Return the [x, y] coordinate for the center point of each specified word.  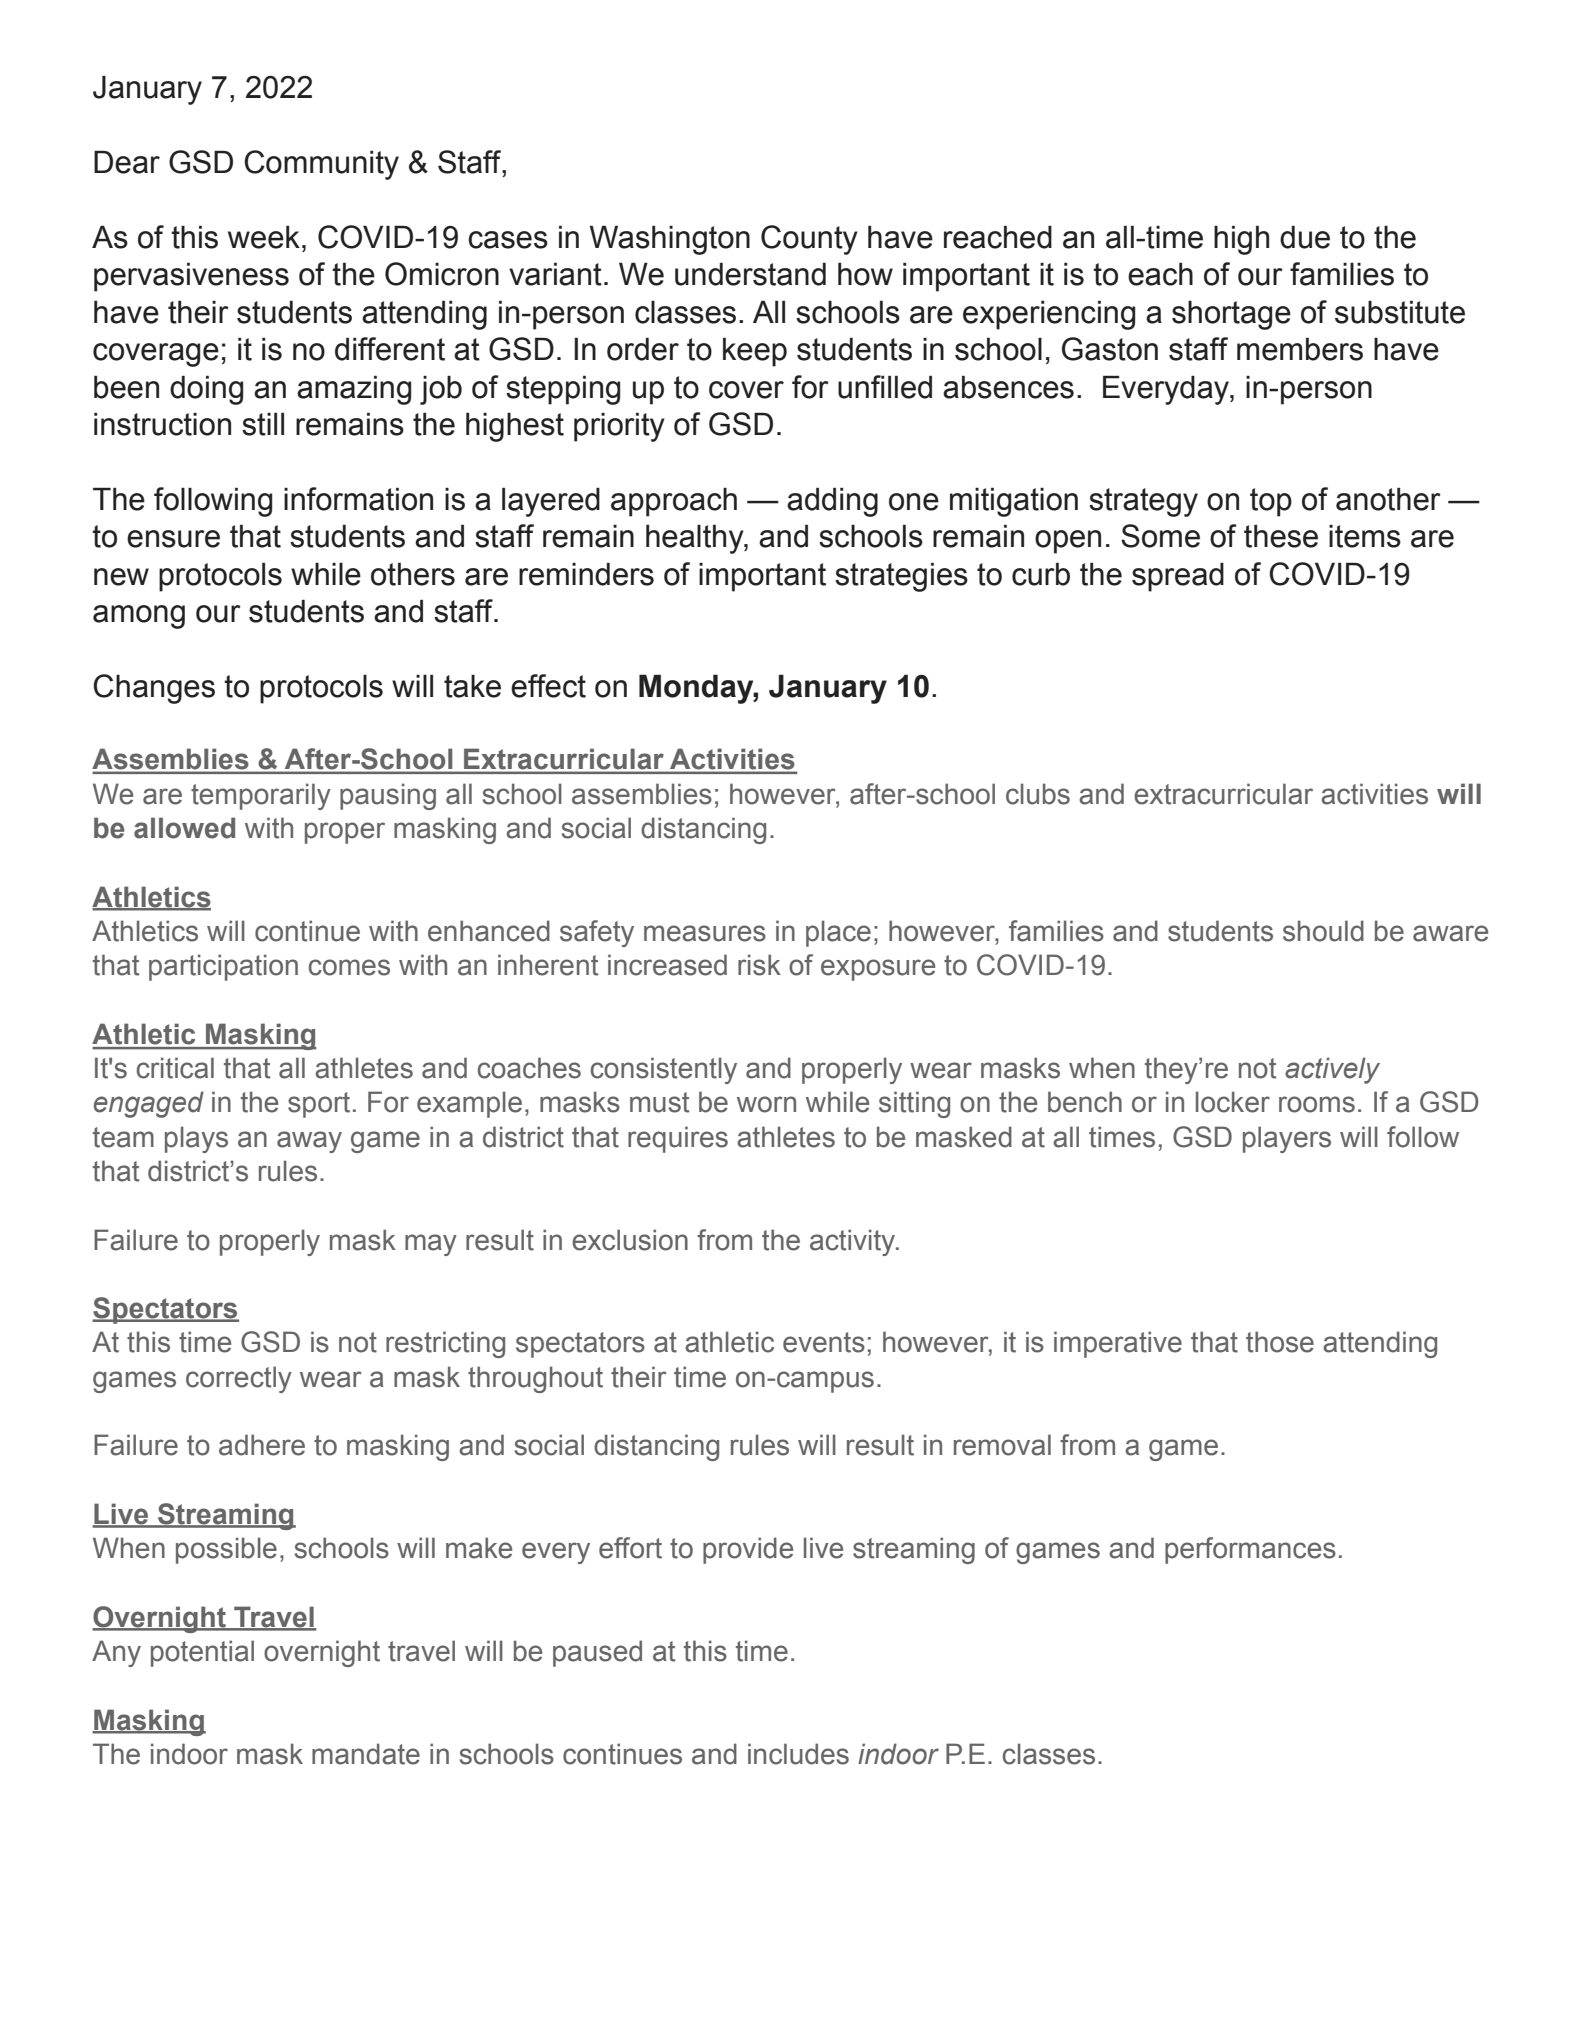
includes [798, 1754]
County [809, 240]
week [264, 237]
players [1287, 1139]
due [1305, 237]
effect [548, 686]
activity [854, 1242]
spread [1178, 577]
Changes [154, 689]
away [309, 1142]
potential [202, 1653]
